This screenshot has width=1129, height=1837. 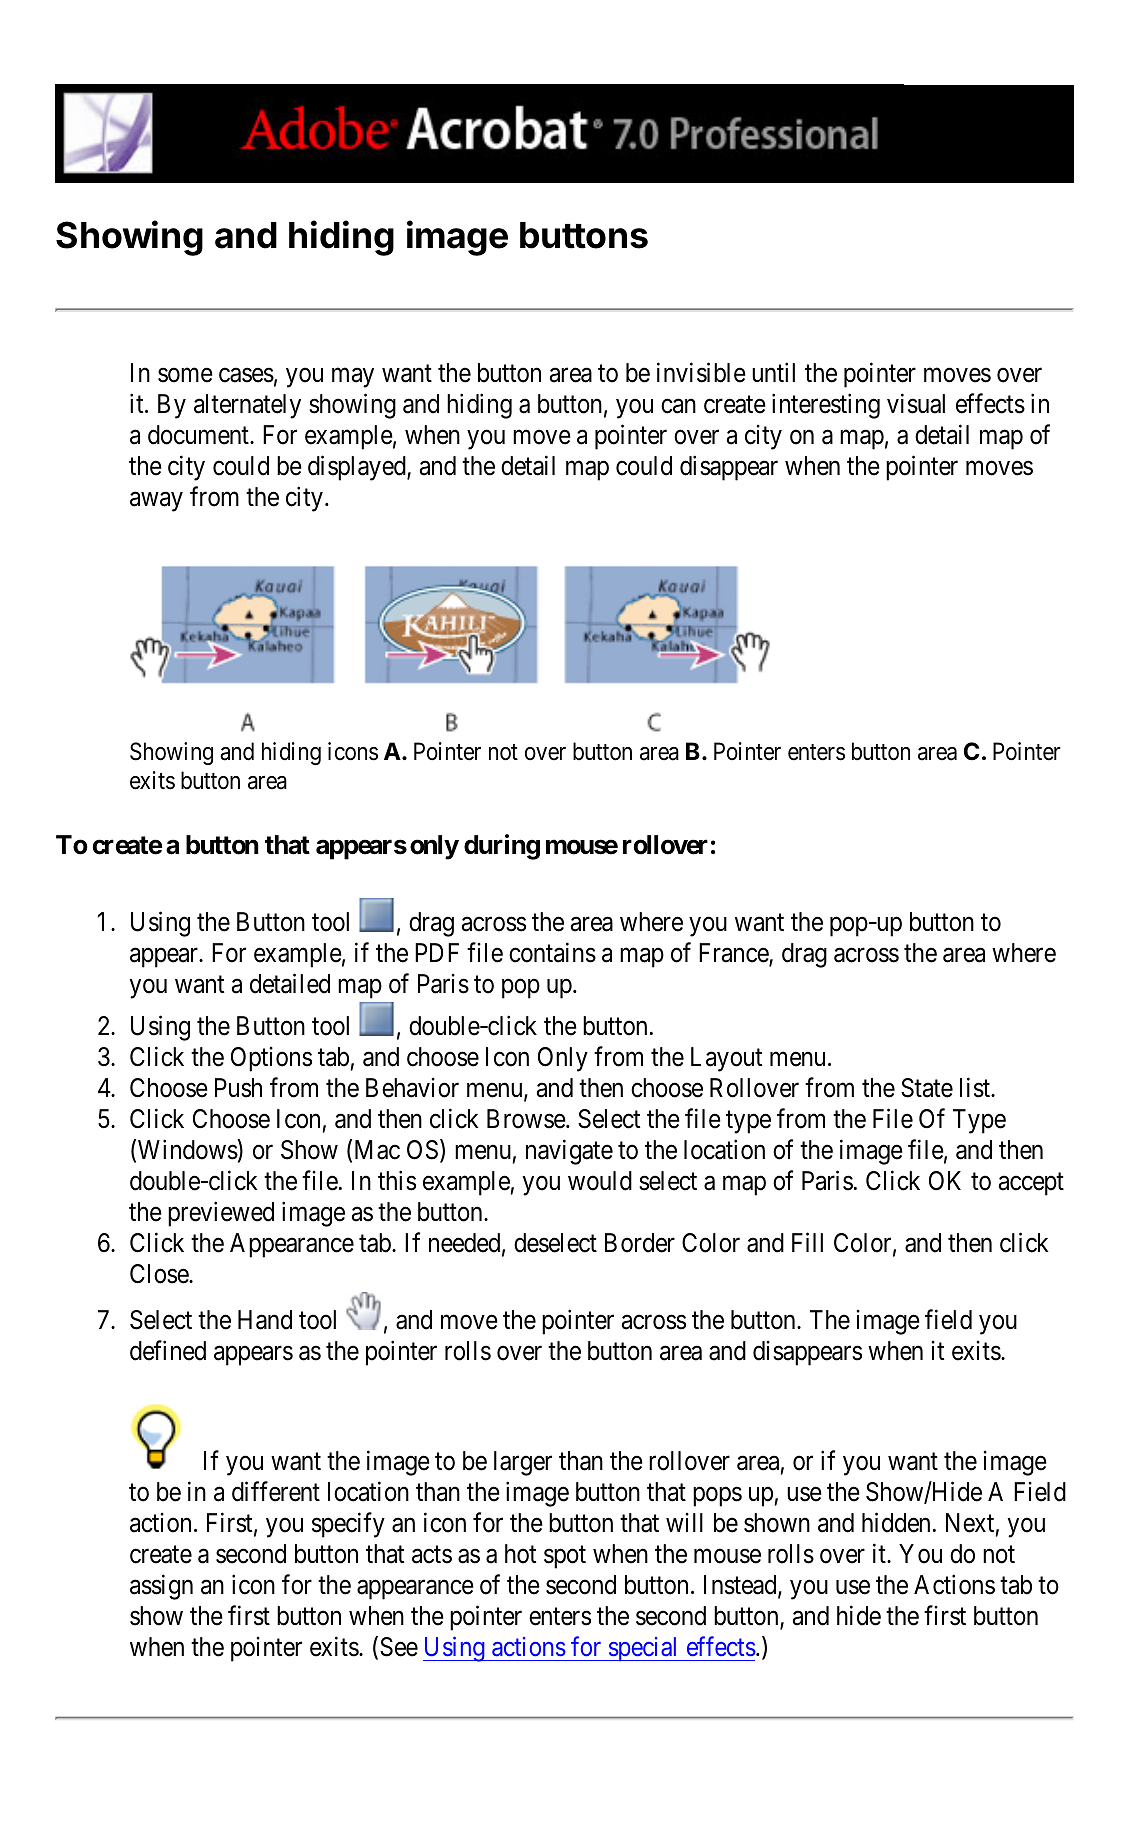 What do you see at coordinates (896, 1522) in the screenshot?
I see `hidden` at bounding box center [896, 1522].
